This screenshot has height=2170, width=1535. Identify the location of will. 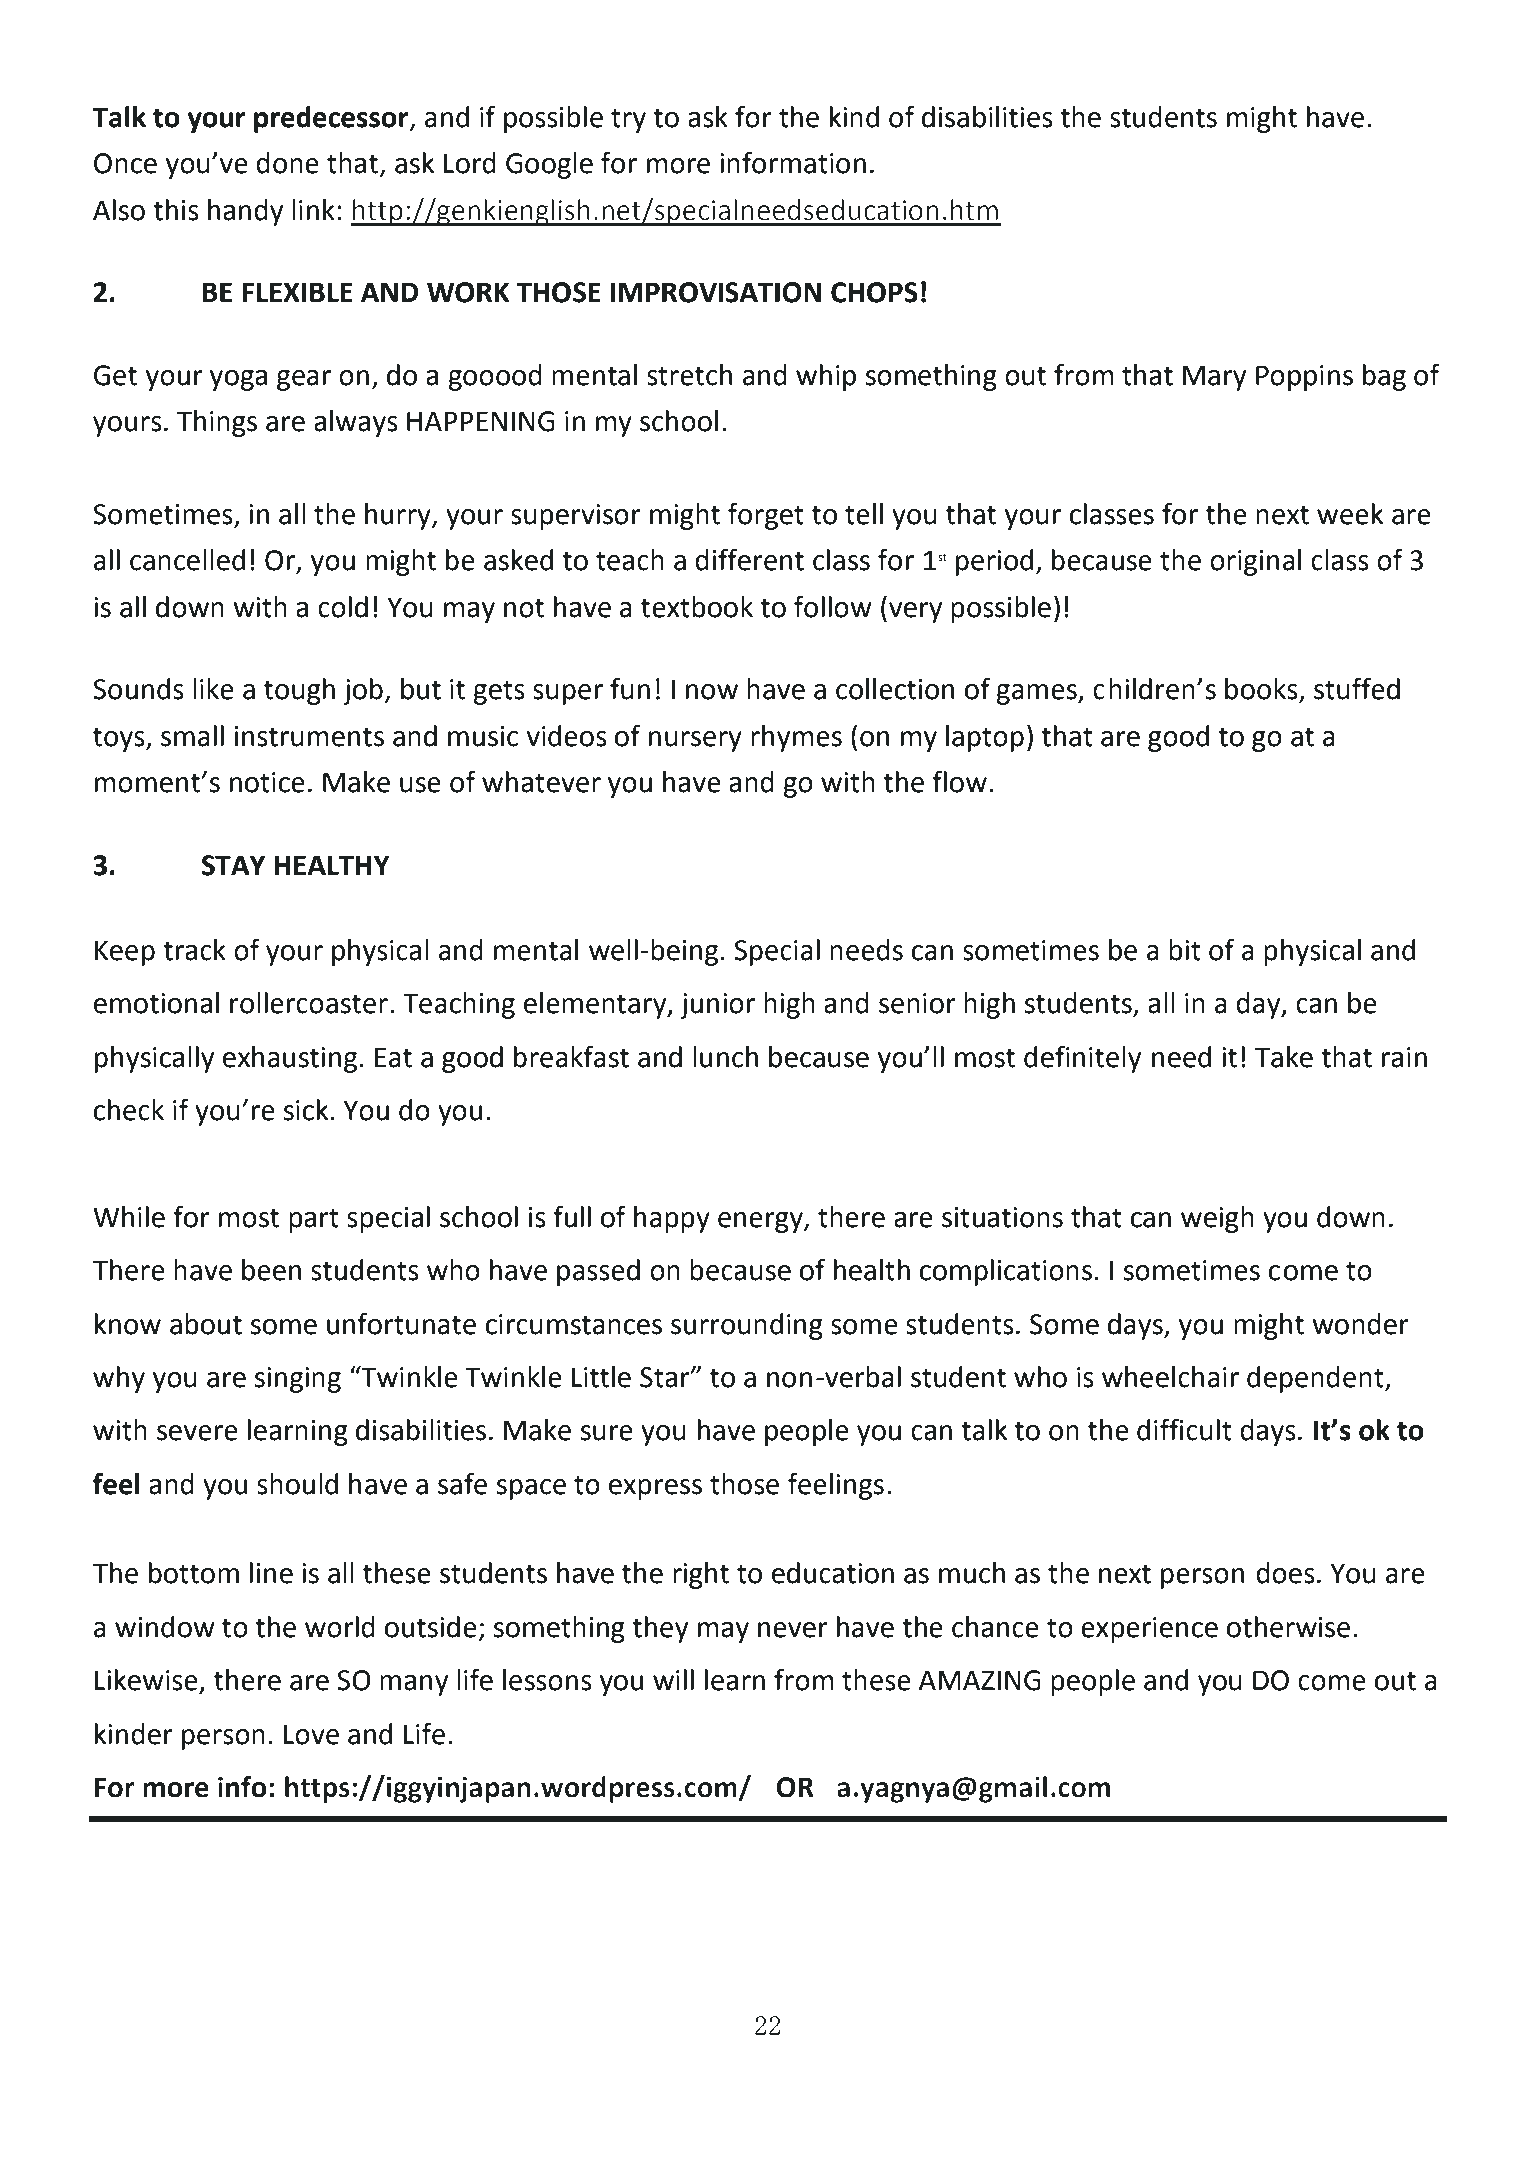
(673, 1679).
